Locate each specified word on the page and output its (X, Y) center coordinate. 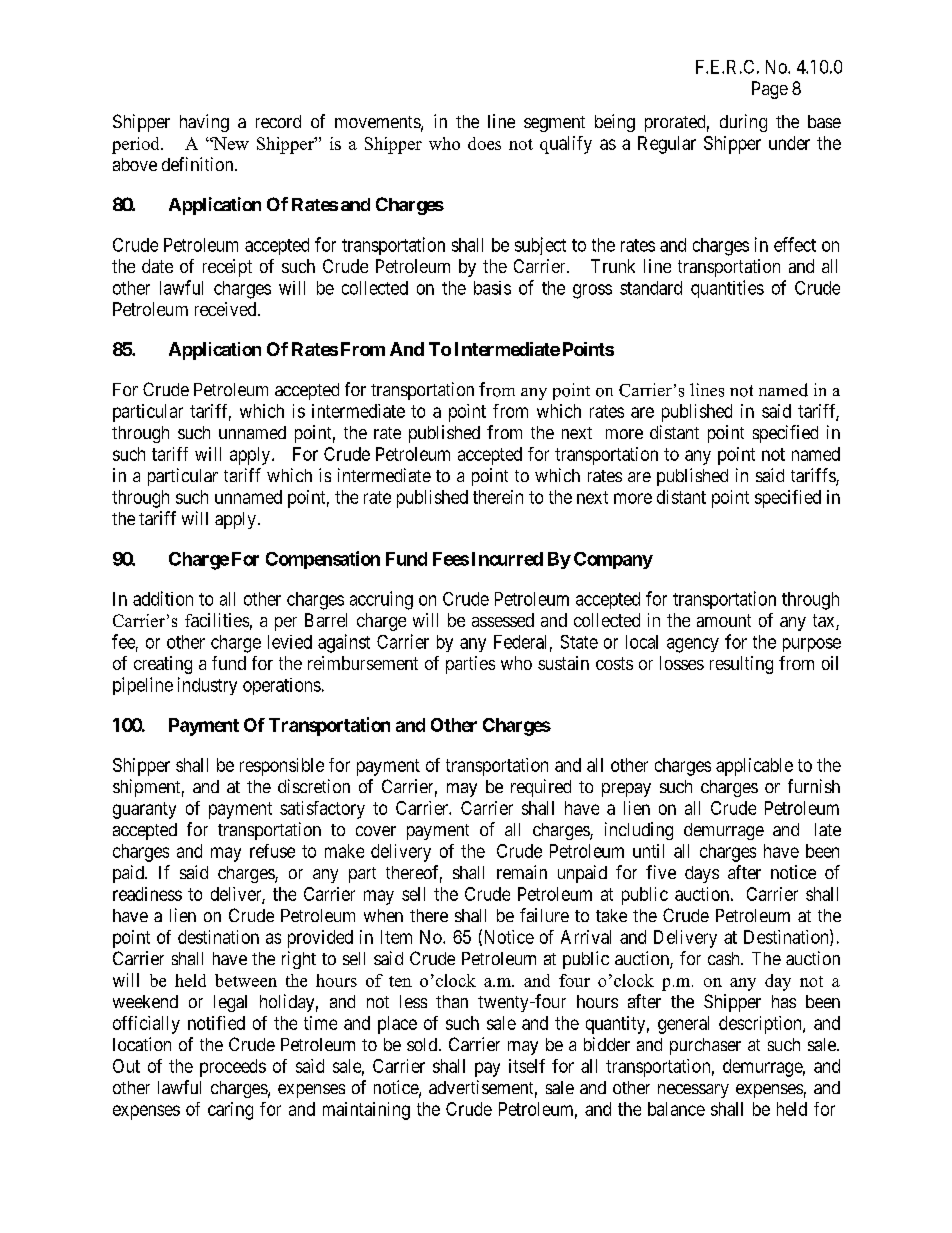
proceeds (233, 1068)
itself (527, 1066)
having (204, 123)
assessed (503, 620)
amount (724, 620)
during (743, 123)
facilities (217, 620)
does (484, 143)
